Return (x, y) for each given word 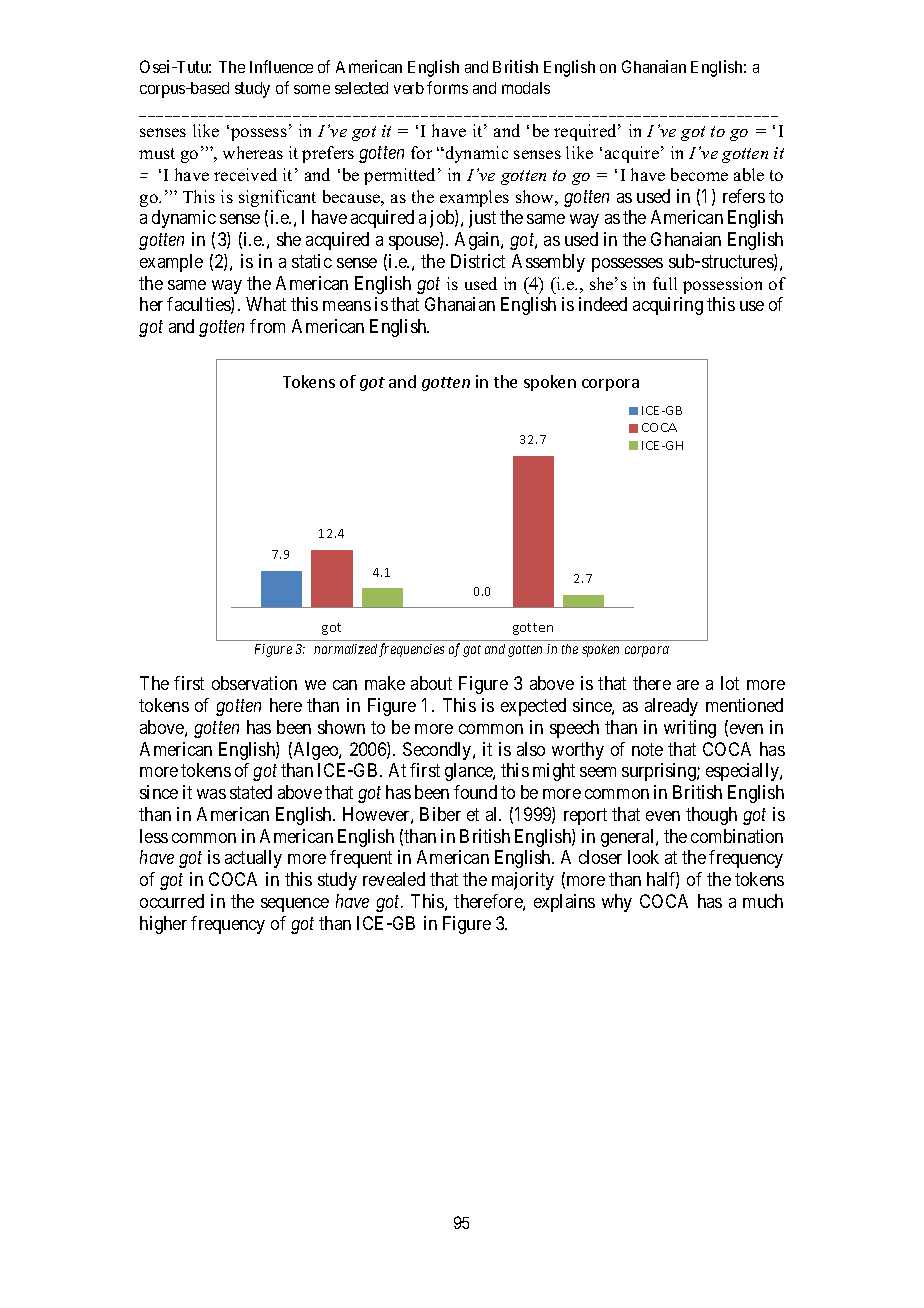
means (347, 306)
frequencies (411, 650)
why (617, 903)
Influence (281, 66)
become (699, 174)
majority (523, 881)
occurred (172, 901)
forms (447, 87)
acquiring (668, 306)
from (267, 326)
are (688, 685)
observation (254, 683)
